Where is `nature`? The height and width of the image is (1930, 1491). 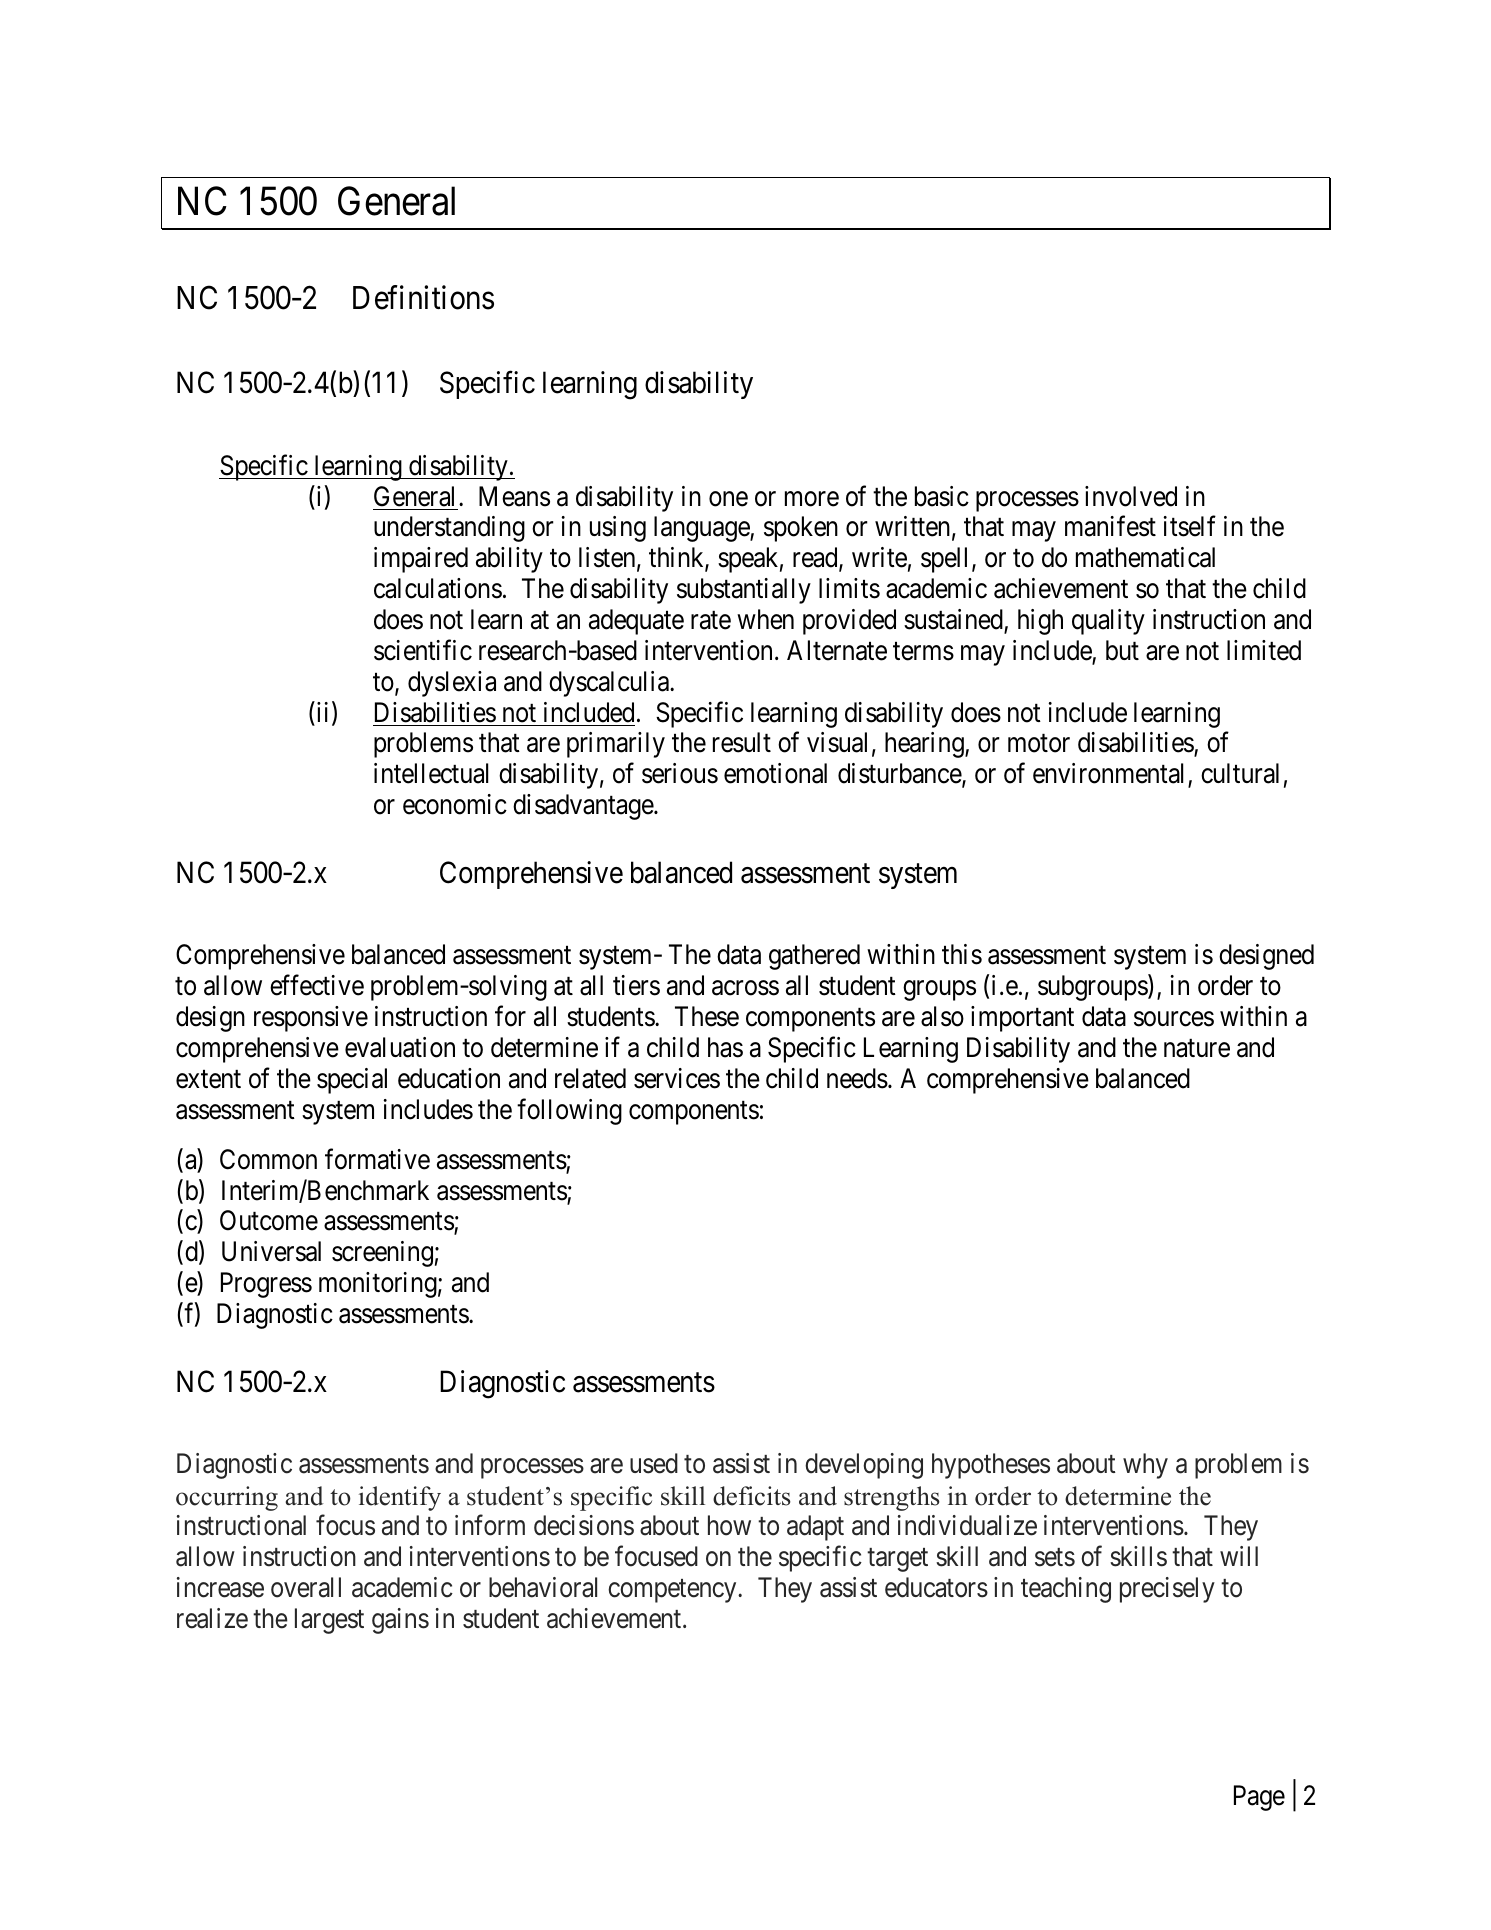
nature is located at coordinates (1197, 1049).
